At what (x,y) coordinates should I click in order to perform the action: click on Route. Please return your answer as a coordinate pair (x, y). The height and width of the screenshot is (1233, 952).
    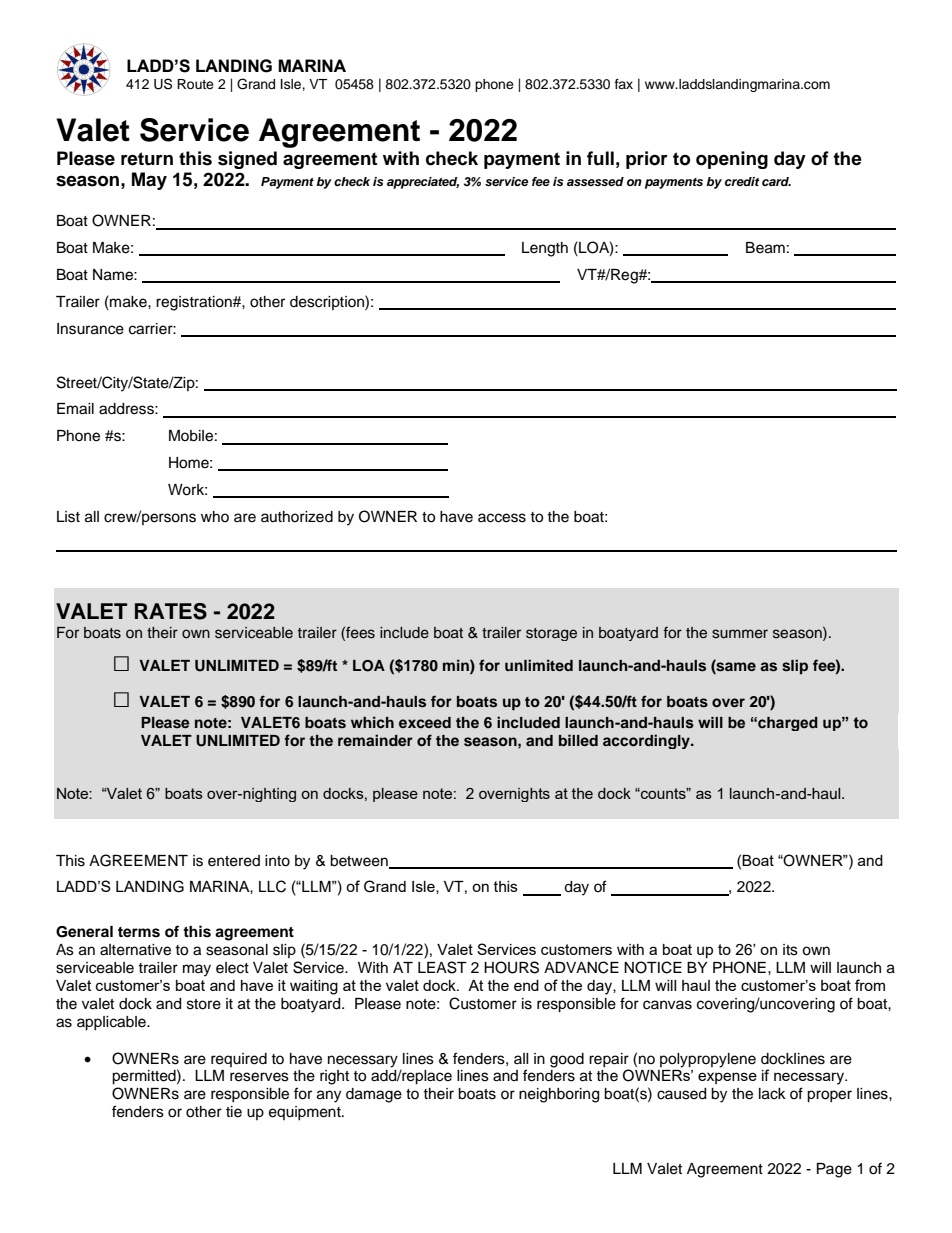
    Looking at the image, I should click on (195, 84).
